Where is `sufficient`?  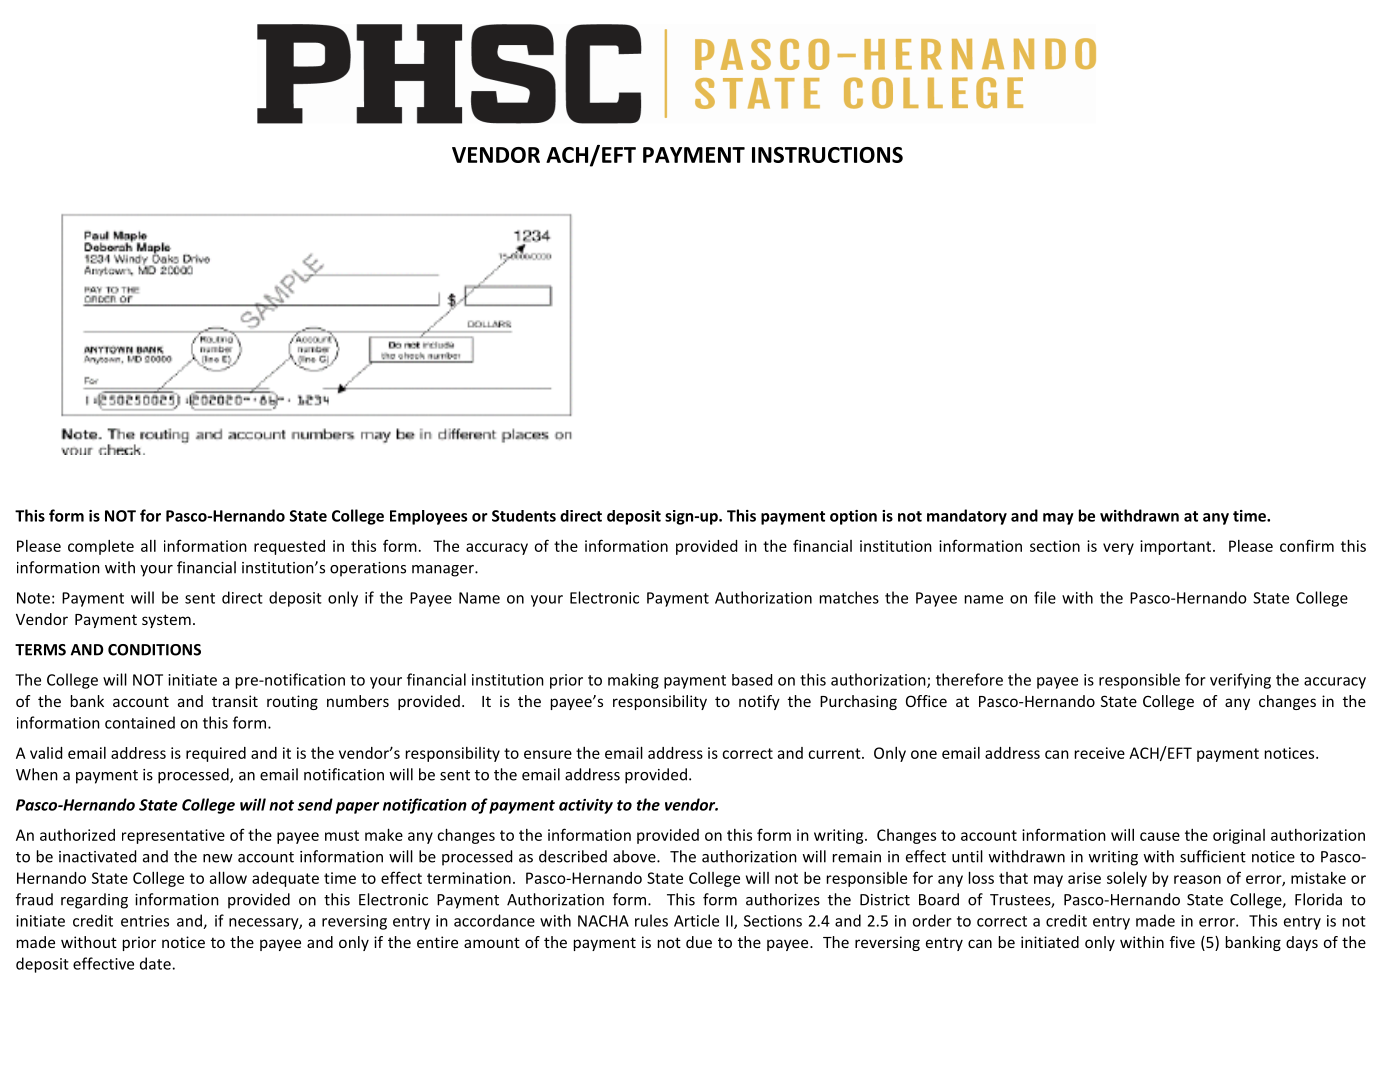
sufficient is located at coordinates (1213, 856).
